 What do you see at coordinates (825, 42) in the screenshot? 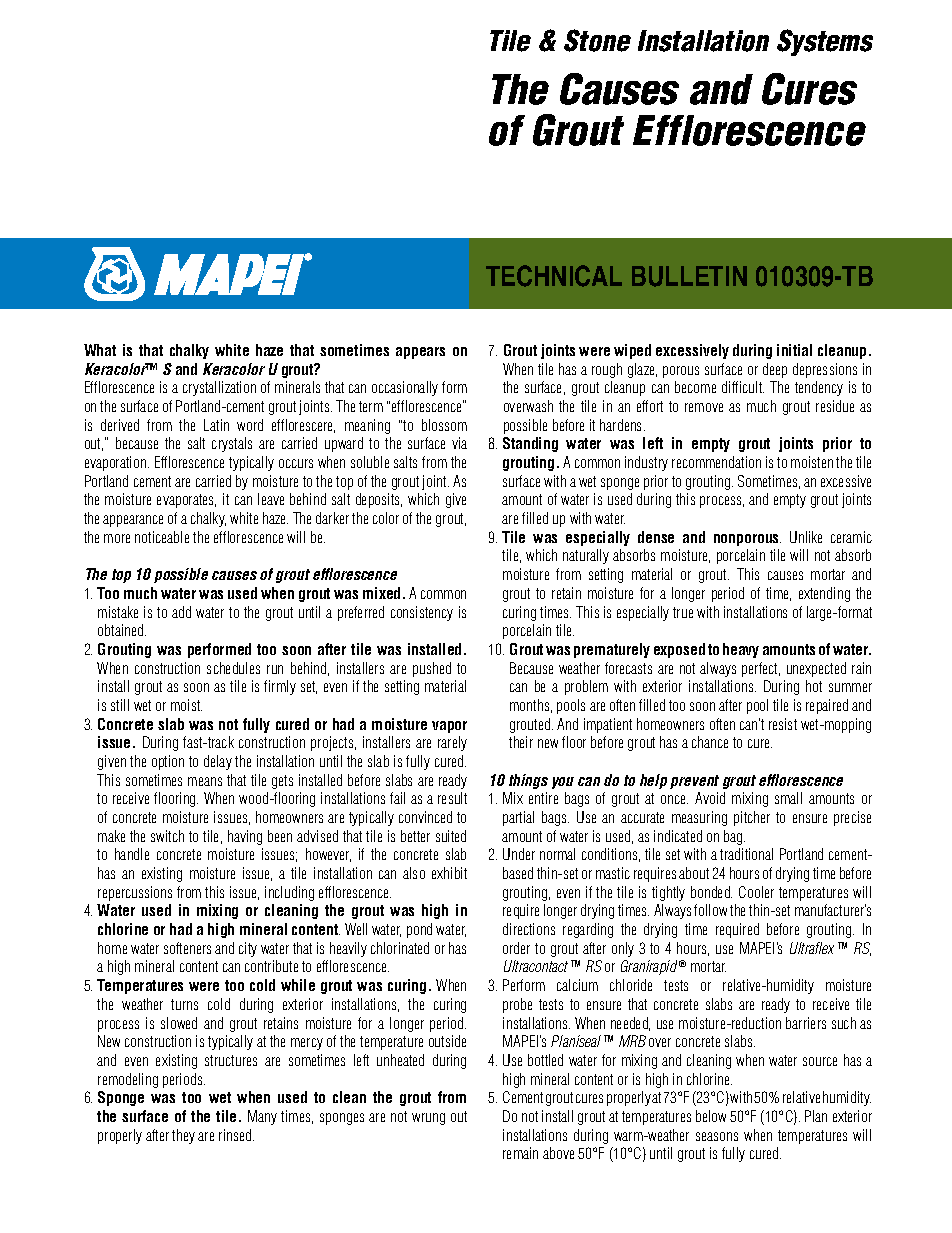
I see `Systems` at bounding box center [825, 42].
